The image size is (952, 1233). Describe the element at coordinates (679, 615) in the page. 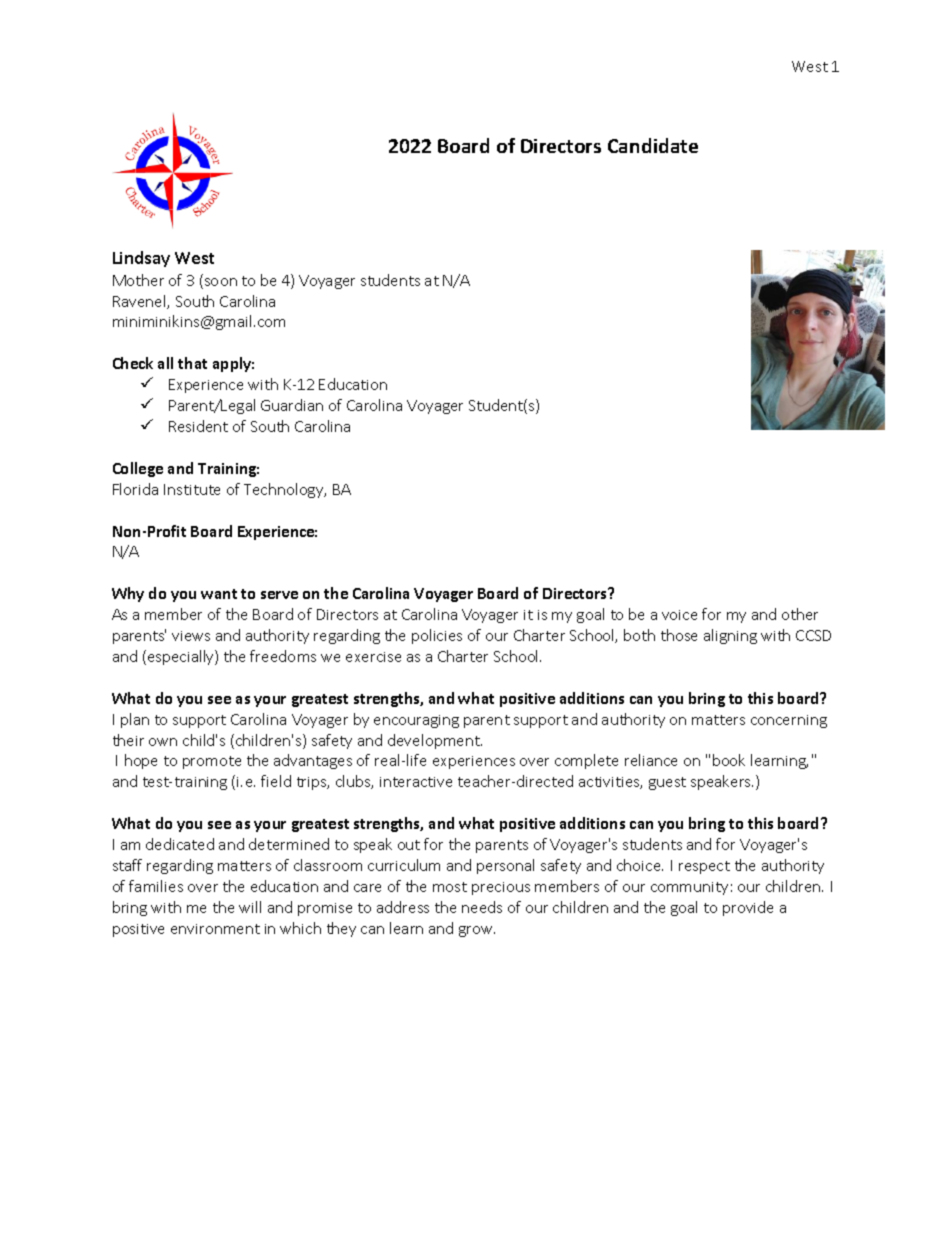

I see `voice` at that location.
